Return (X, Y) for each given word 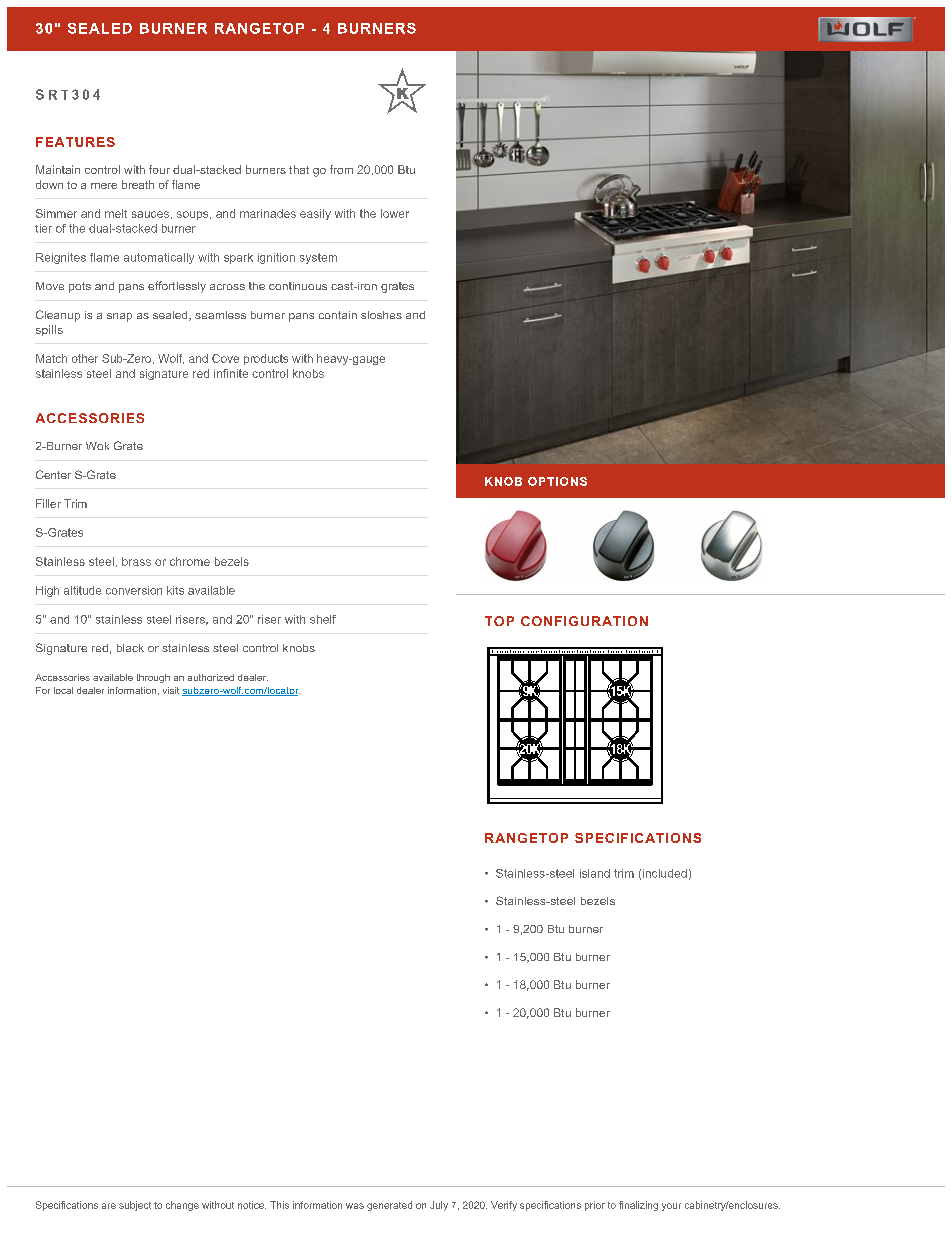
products (266, 359)
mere (104, 186)
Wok (97, 446)
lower (395, 213)
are (109, 1206)
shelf (323, 619)
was (355, 1206)
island (595, 873)
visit (171, 690)
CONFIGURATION (584, 621)
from (341, 169)
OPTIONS (557, 481)
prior (595, 1206)
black (130, 648)
